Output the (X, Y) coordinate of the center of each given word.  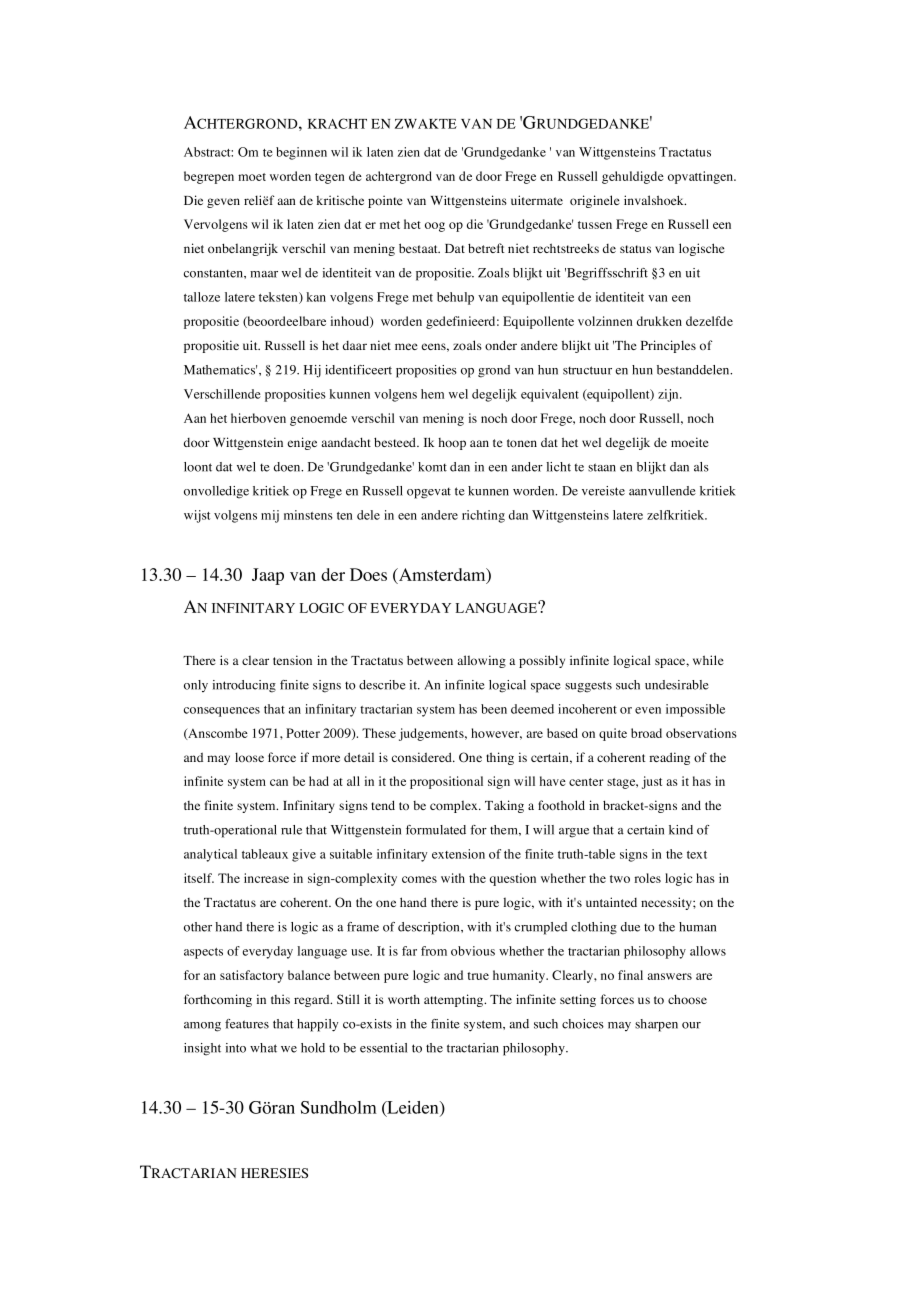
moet (252, 177)
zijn (669, 395)
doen (288, 467)
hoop (452, 444)
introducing (244, 686)
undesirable (677, 685)
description (430, 928)
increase (266, 878)
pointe (385, 201)
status (635, 249)
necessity (667, 903)
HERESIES (274, 1173)
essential (383, 1048)
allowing (481, 661)
